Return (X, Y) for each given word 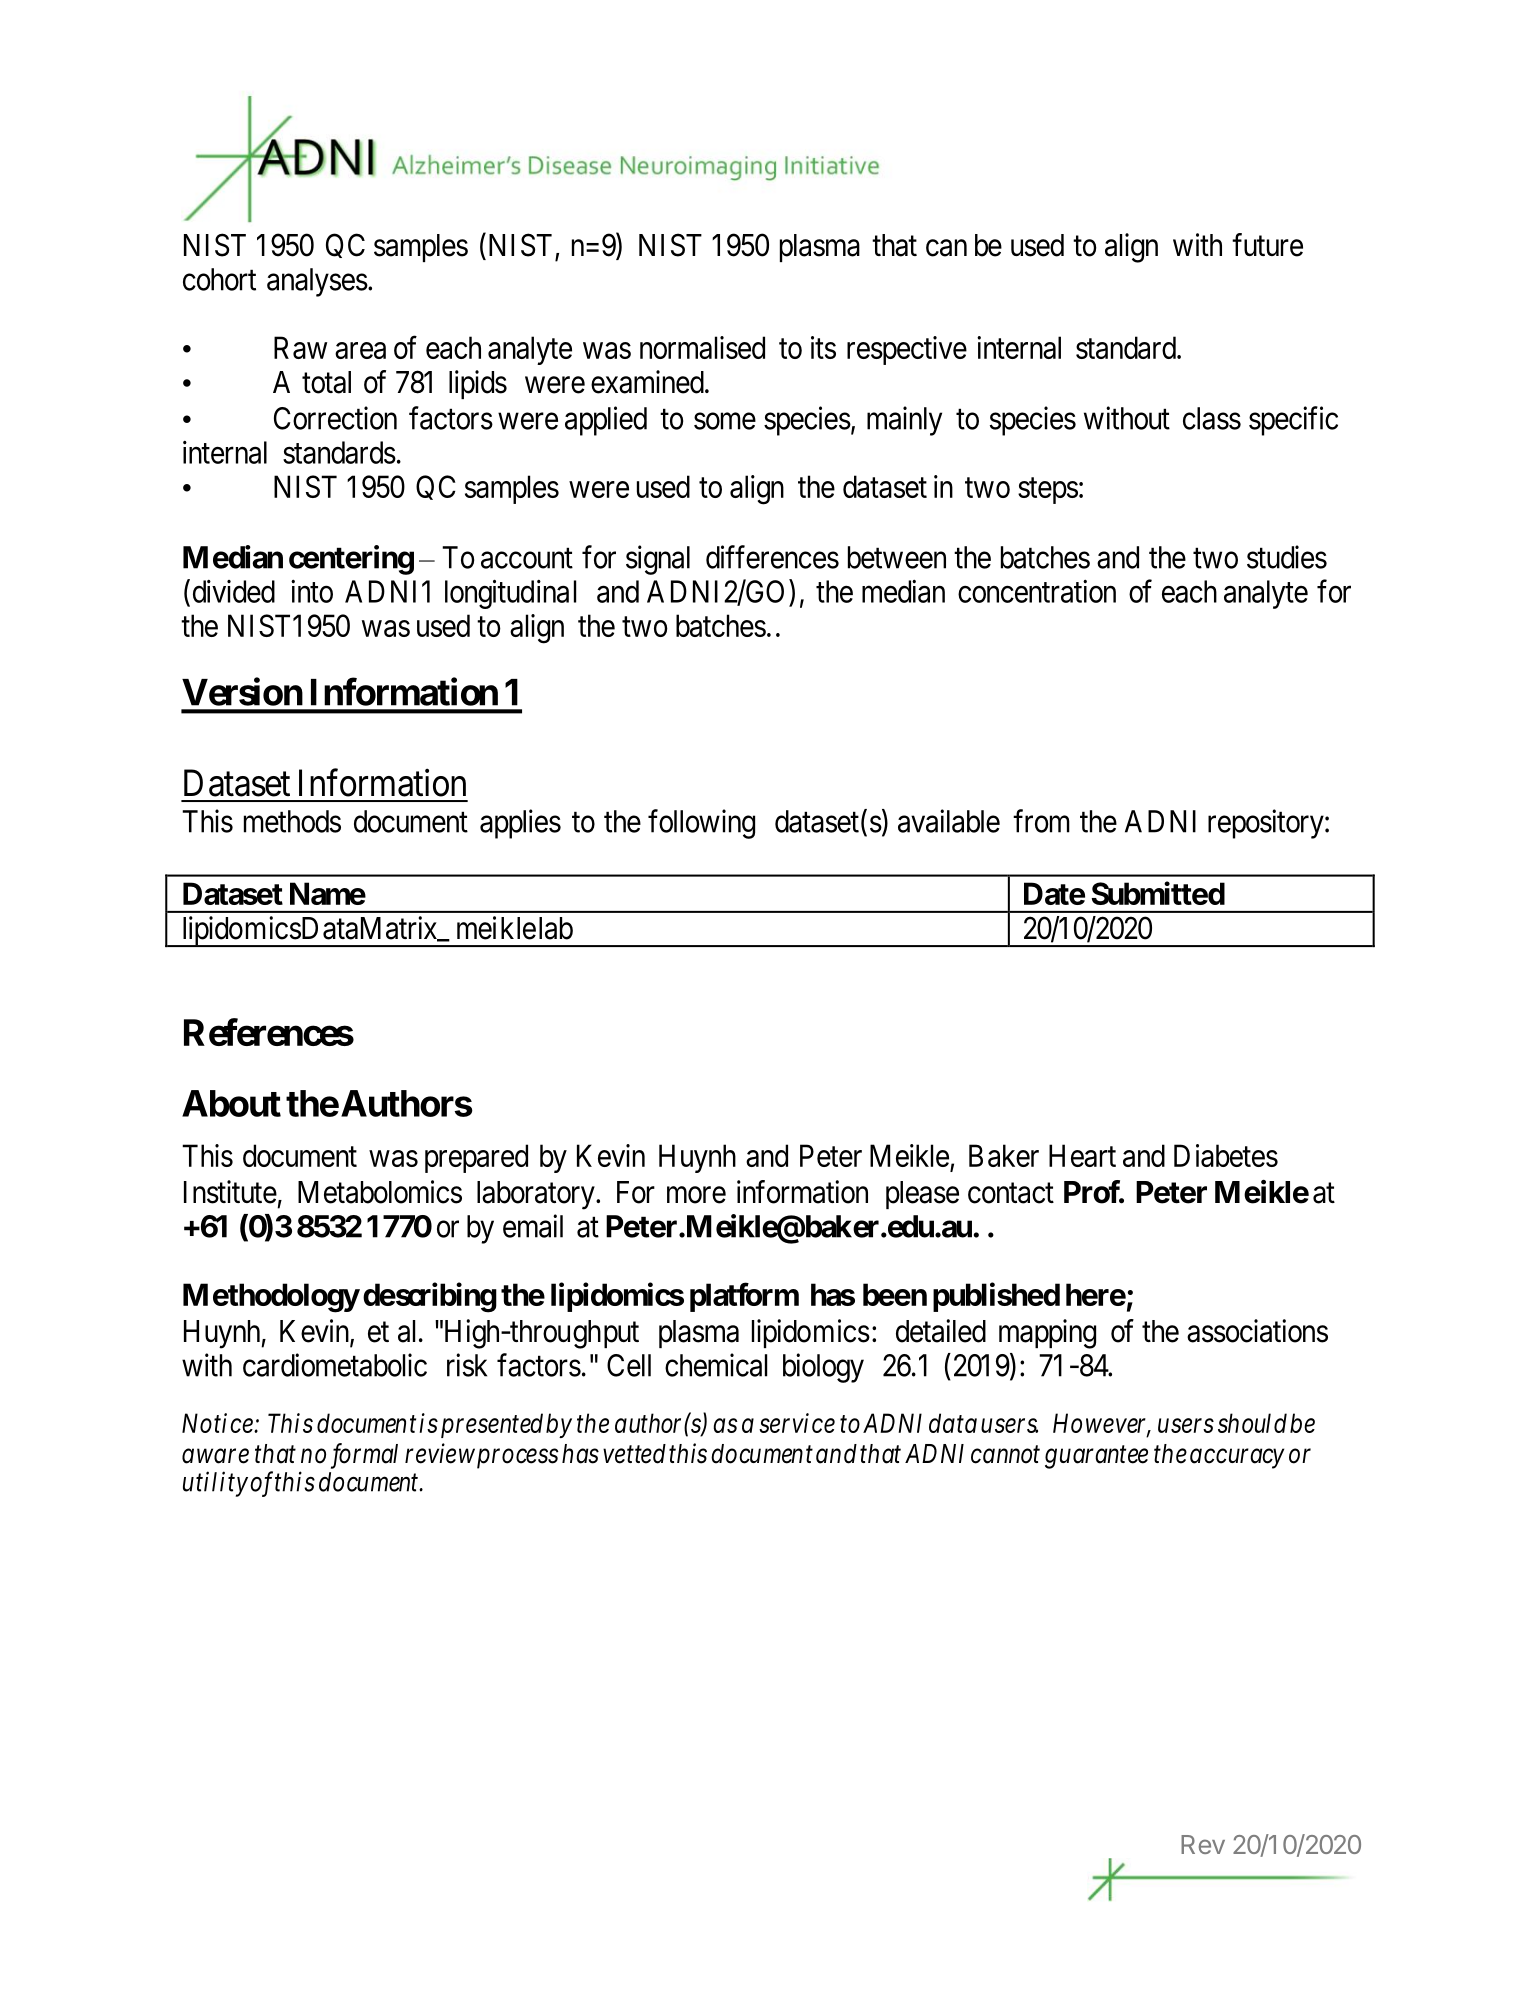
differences (772, 557)
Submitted (1158, 893)
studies (1287, 557)
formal (364, 1456)
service (797, 1423)
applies (520, 824)
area (360, 350)
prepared (476, 1158)
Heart (1082, 1155)
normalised (702, 347)
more (696, 1195)
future (1267, 245)
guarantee (1096, 1457)
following (701, 824)
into (312, 591)
